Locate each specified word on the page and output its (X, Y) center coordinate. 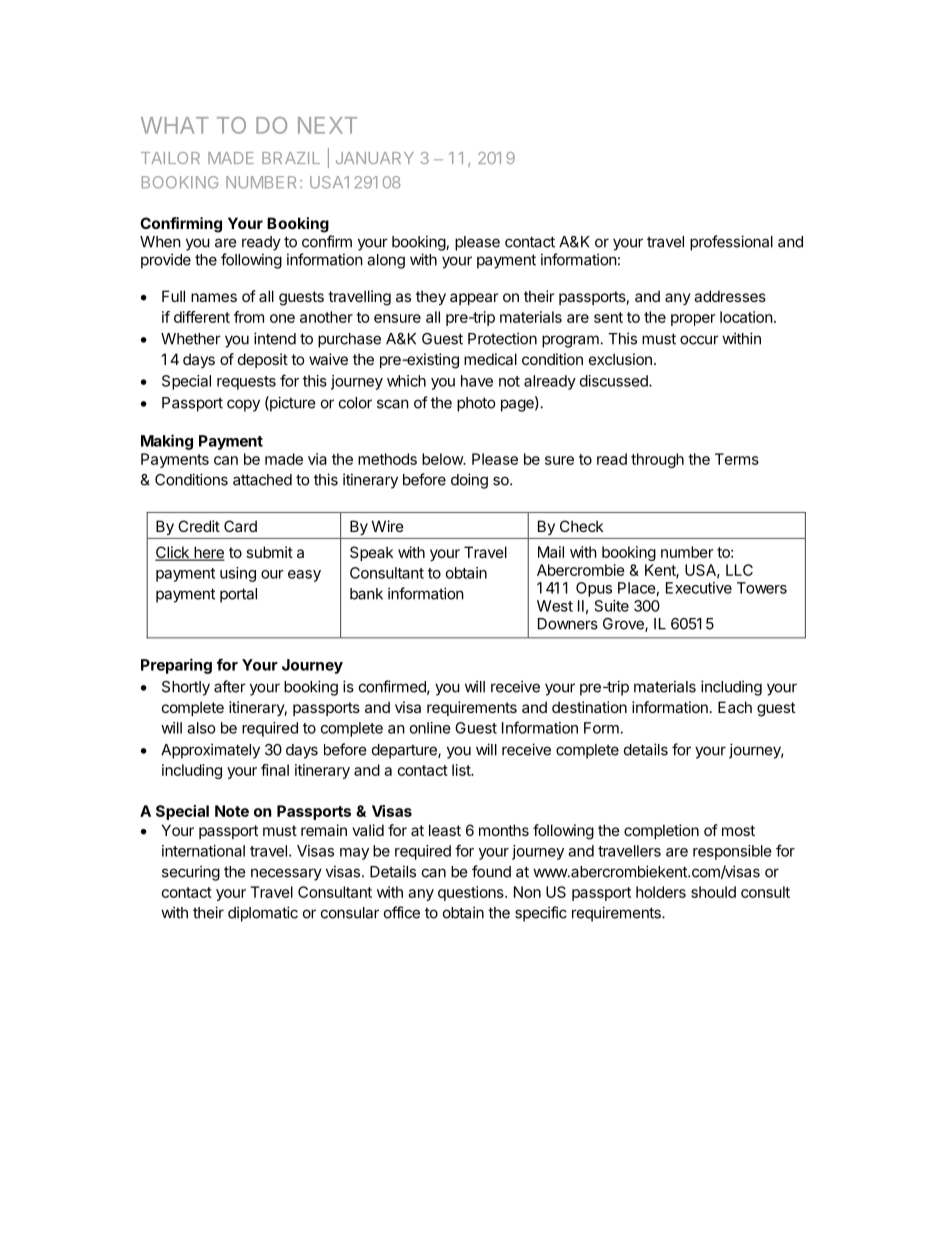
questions (472, 893)
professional (731, 243)
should (713, 892)
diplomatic (263, 914)
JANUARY (375, 158)
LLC (739, 570)
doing (469, 481)
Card (240, 526)
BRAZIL (291, 158)
